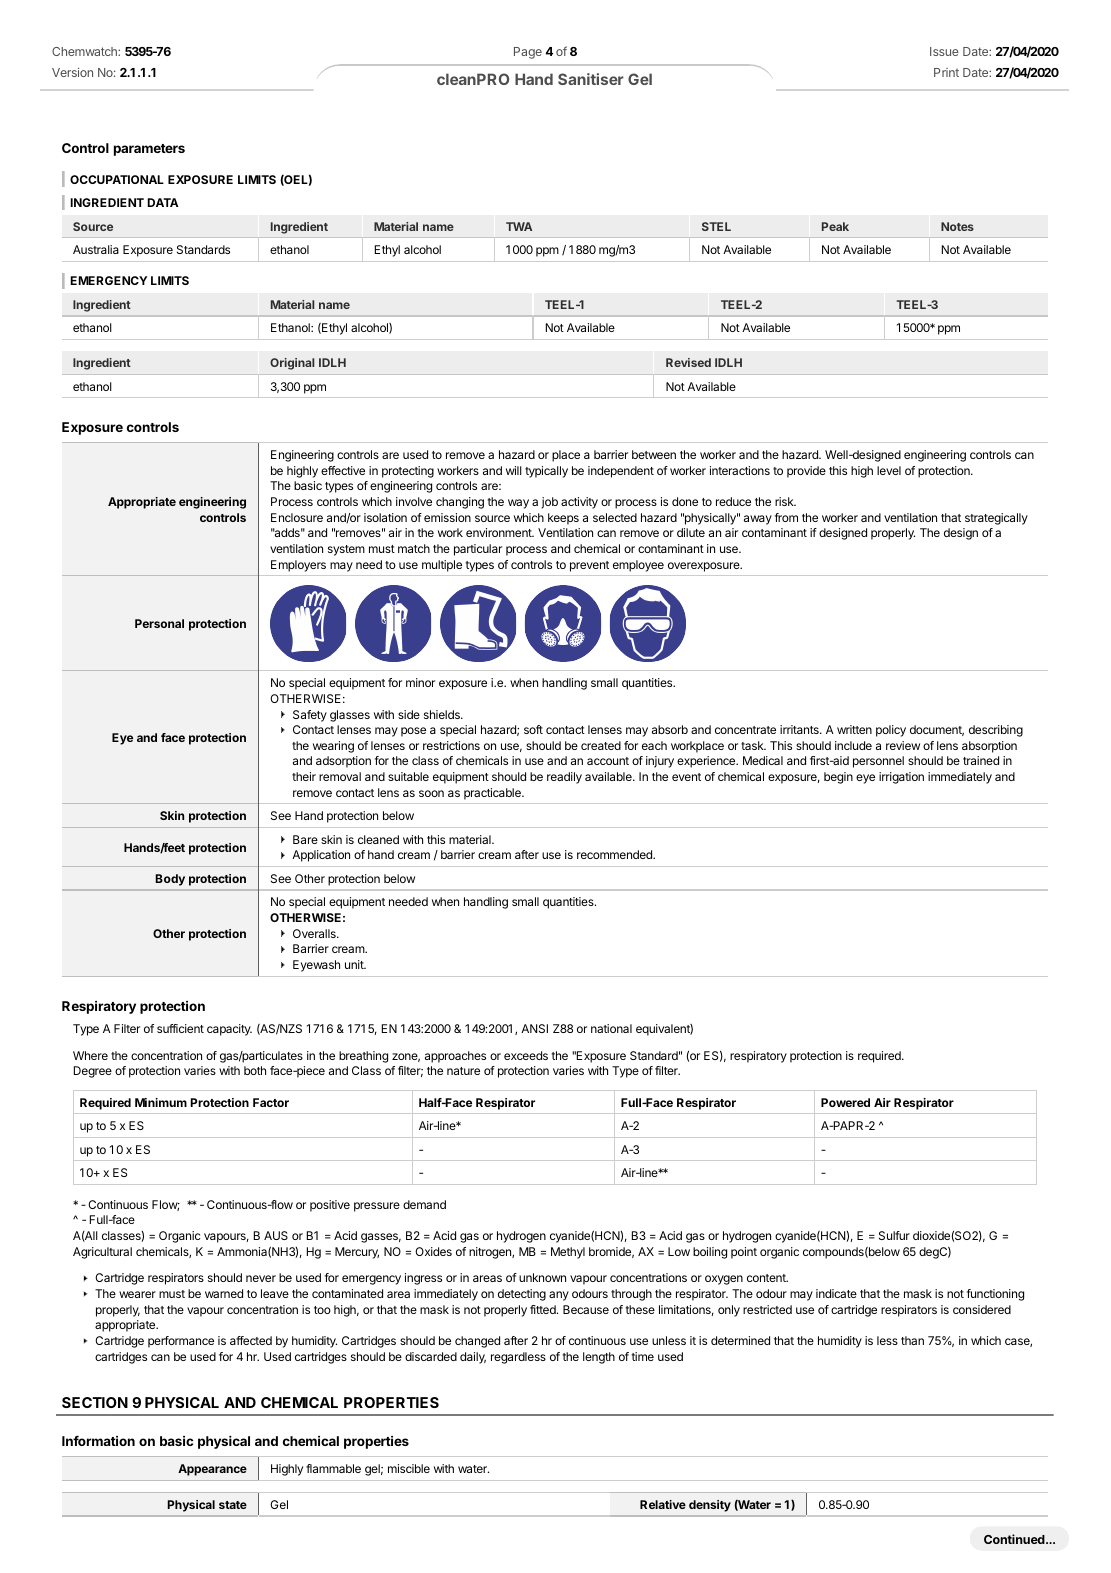  I want to click on Sanitiser, so click(591, 79).
